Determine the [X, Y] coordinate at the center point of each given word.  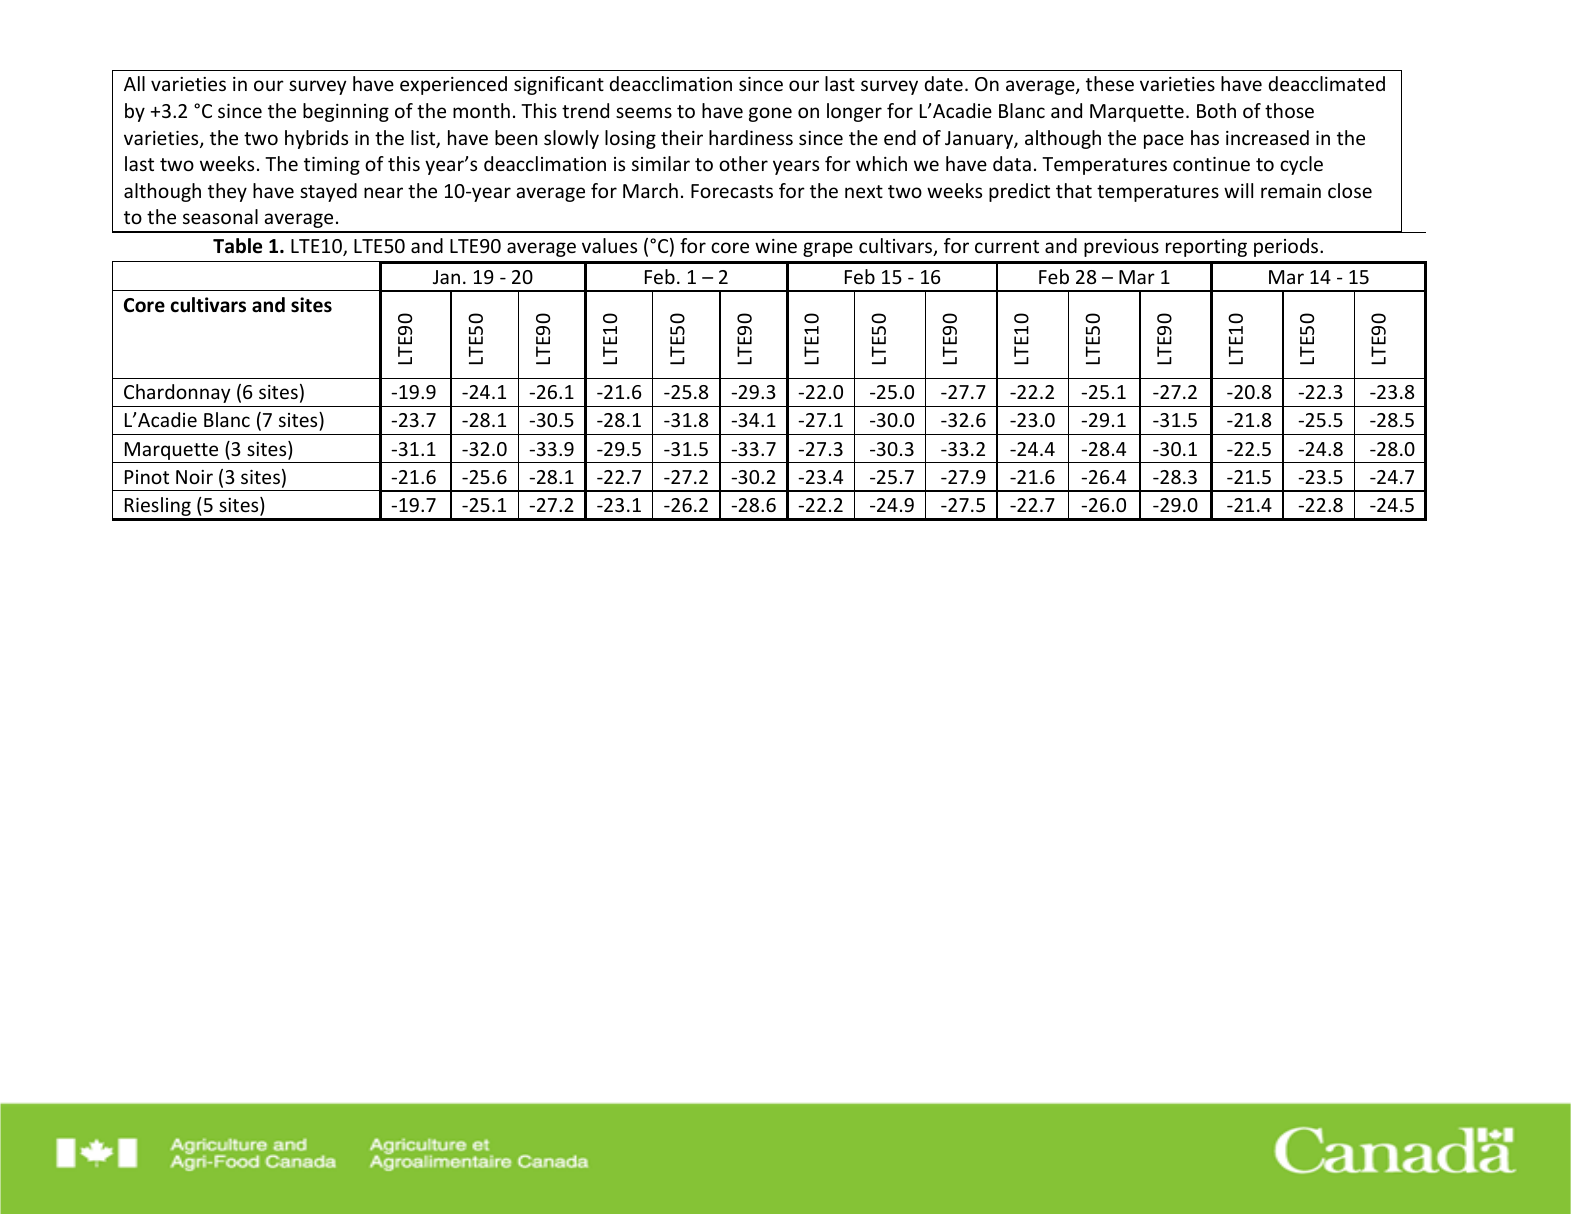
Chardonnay [177, 393]
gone [770, 114]
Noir [194, 477]
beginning [346, 112]
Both [1216, 110]
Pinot [147, 477]
